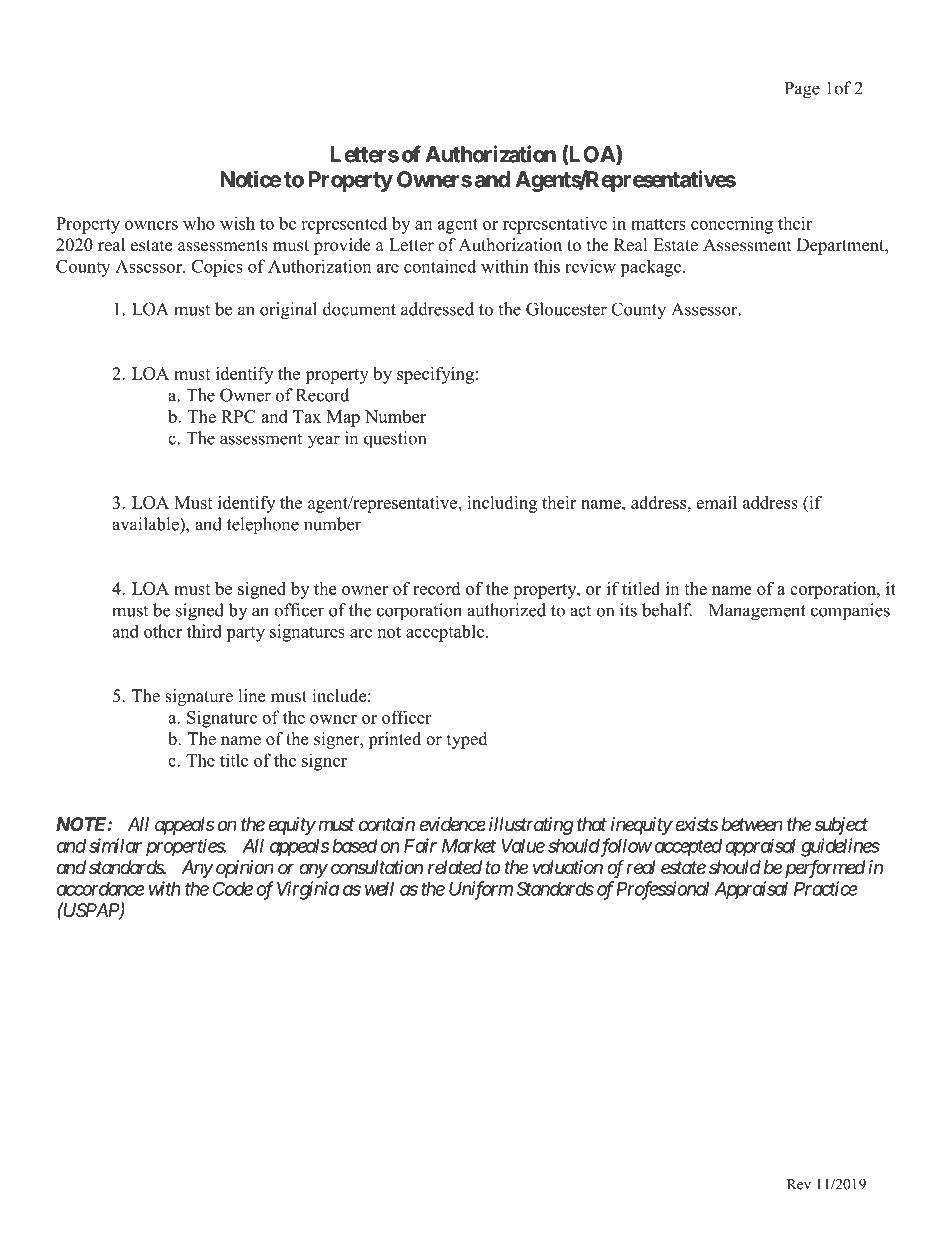 The image size is (952, 1233). I want to click on represented, so click(344, 225).
